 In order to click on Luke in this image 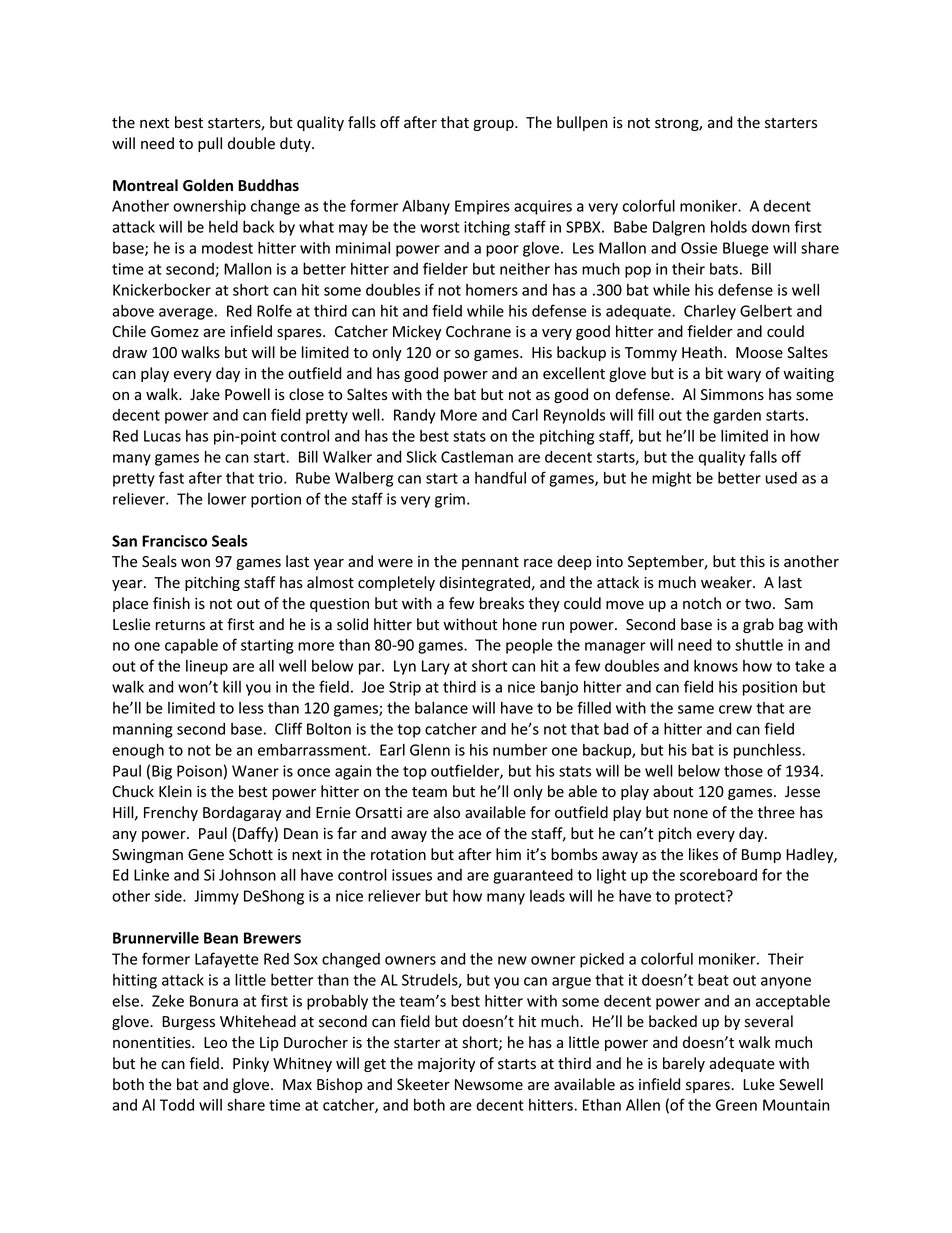, I will do `click(759, 1084)`.
